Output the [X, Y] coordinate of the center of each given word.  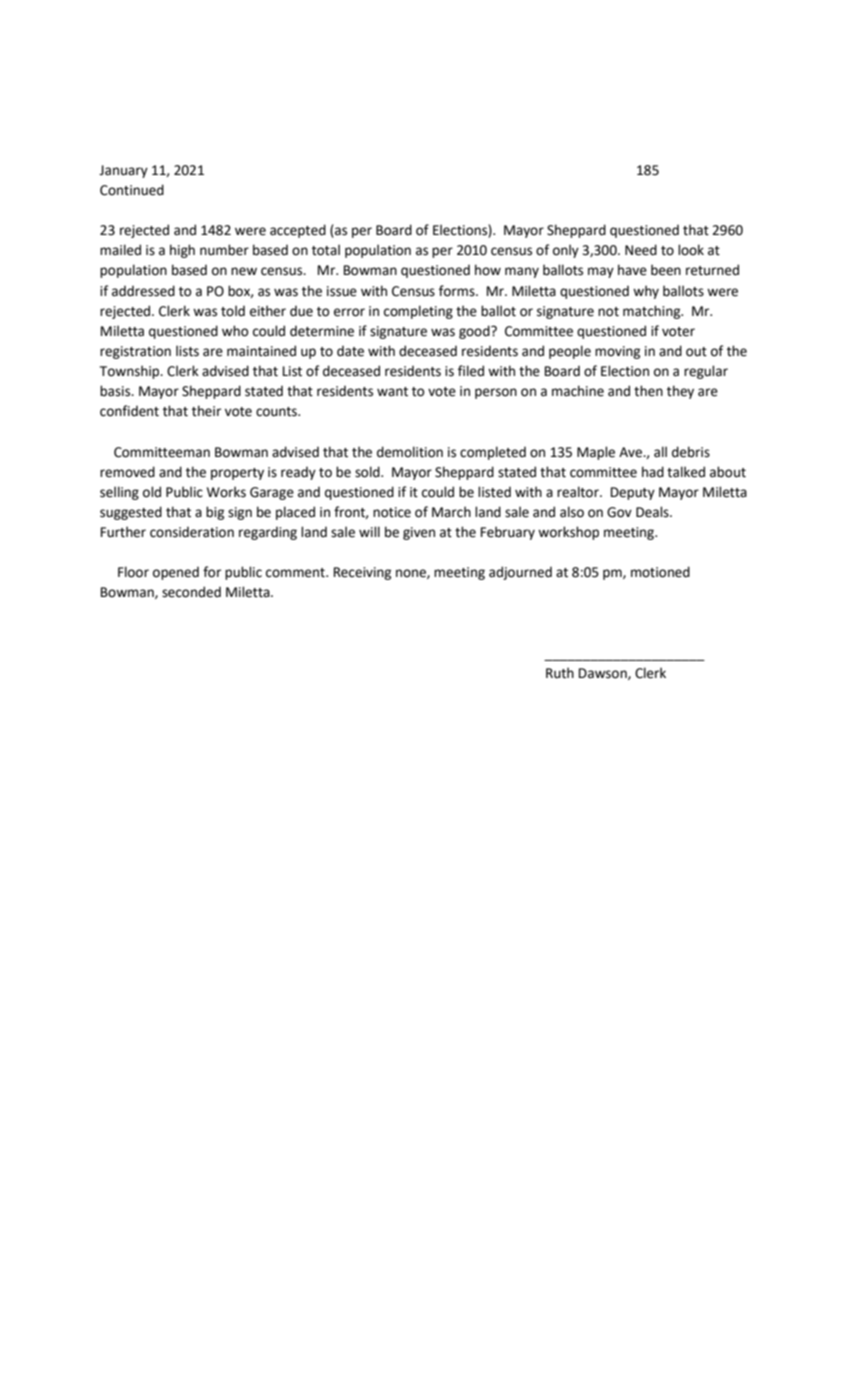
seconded [191, 592]
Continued [132, 190]
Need [641, 250]
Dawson [604, 674]
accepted [298, 231]
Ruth [560, 673]
